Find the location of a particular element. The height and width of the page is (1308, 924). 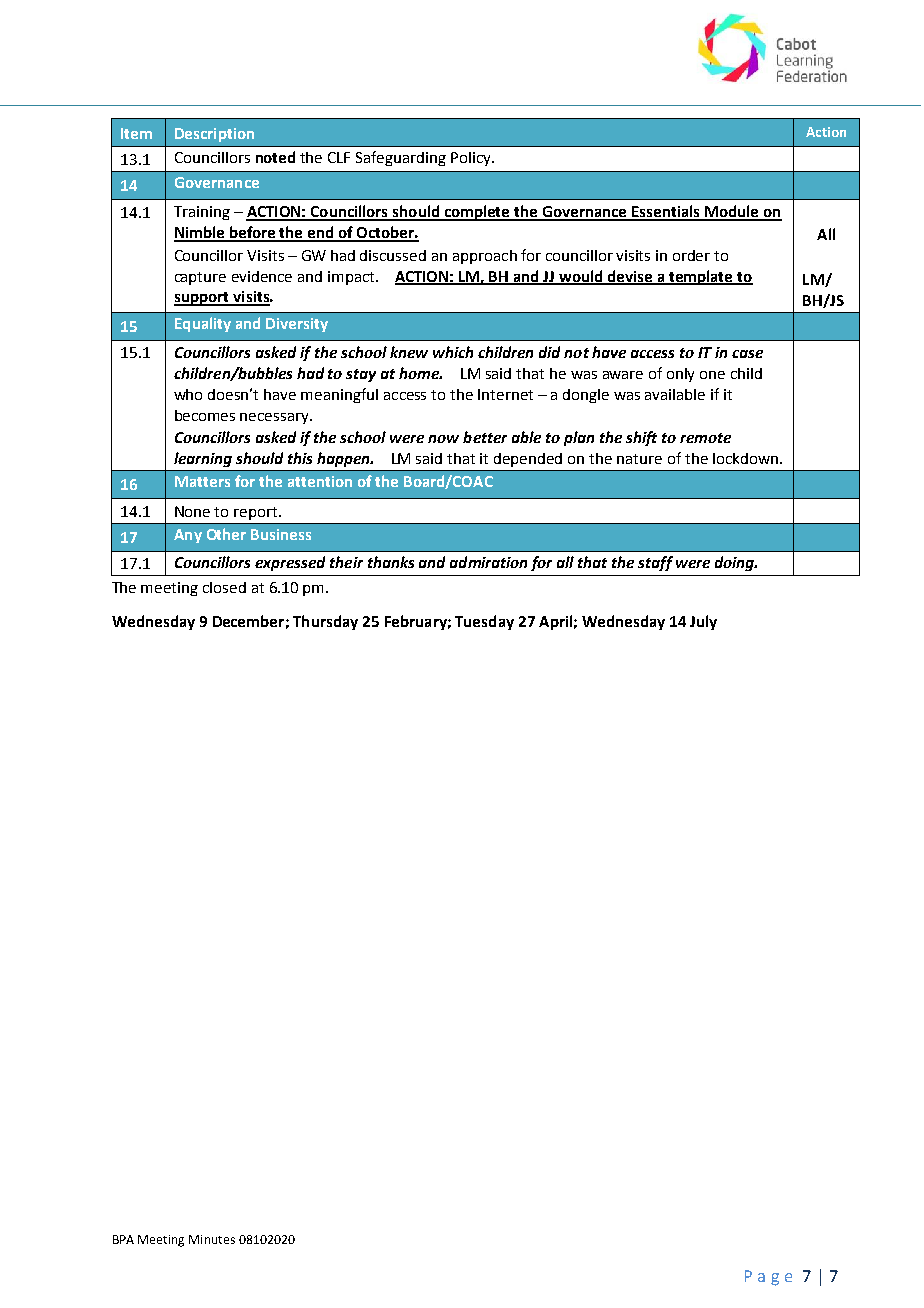

staff is located at coordinates (655, 563).
